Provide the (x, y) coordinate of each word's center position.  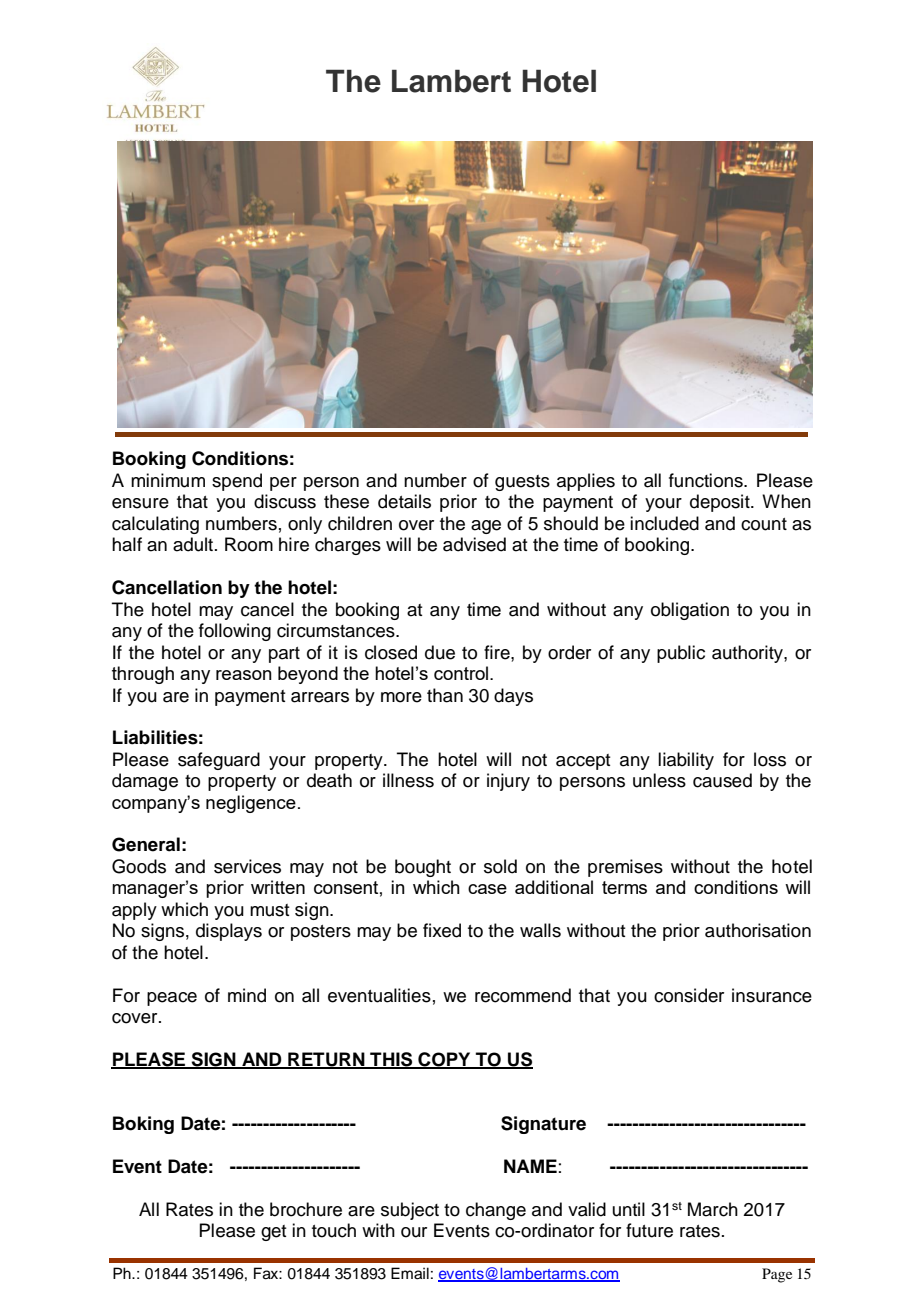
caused (722, 780)
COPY (444, 1060)
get (274, 1233)
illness (408, 780)
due (440, 652)
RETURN (326, 1060)
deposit (721, 503)
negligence (251, 804)
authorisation (758, 930)
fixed (442, 930)
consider (689, 995)
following (235, 632)
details (404, 501)
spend (237, 482)
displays (229, 932)
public (681, 654)
